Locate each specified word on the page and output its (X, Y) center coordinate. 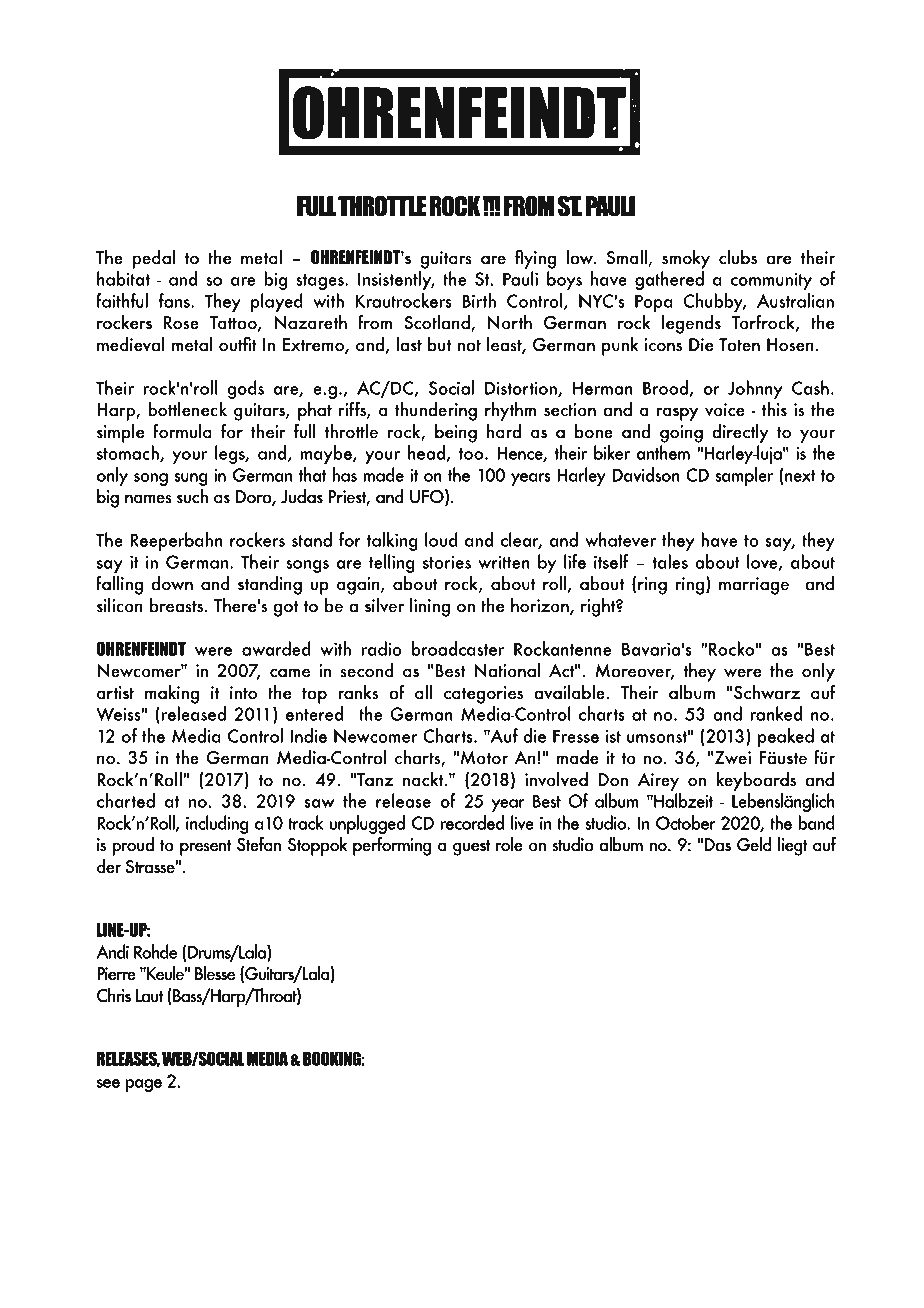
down (172, 583)
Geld (754, 844)
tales (670, 561)
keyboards (756, 781)
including (217, 824)
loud (441, 539)
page (143, 1085)
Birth (479, 300)
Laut (149, 996)
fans (175, 300)
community (771, 281)
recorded (472, 822)
